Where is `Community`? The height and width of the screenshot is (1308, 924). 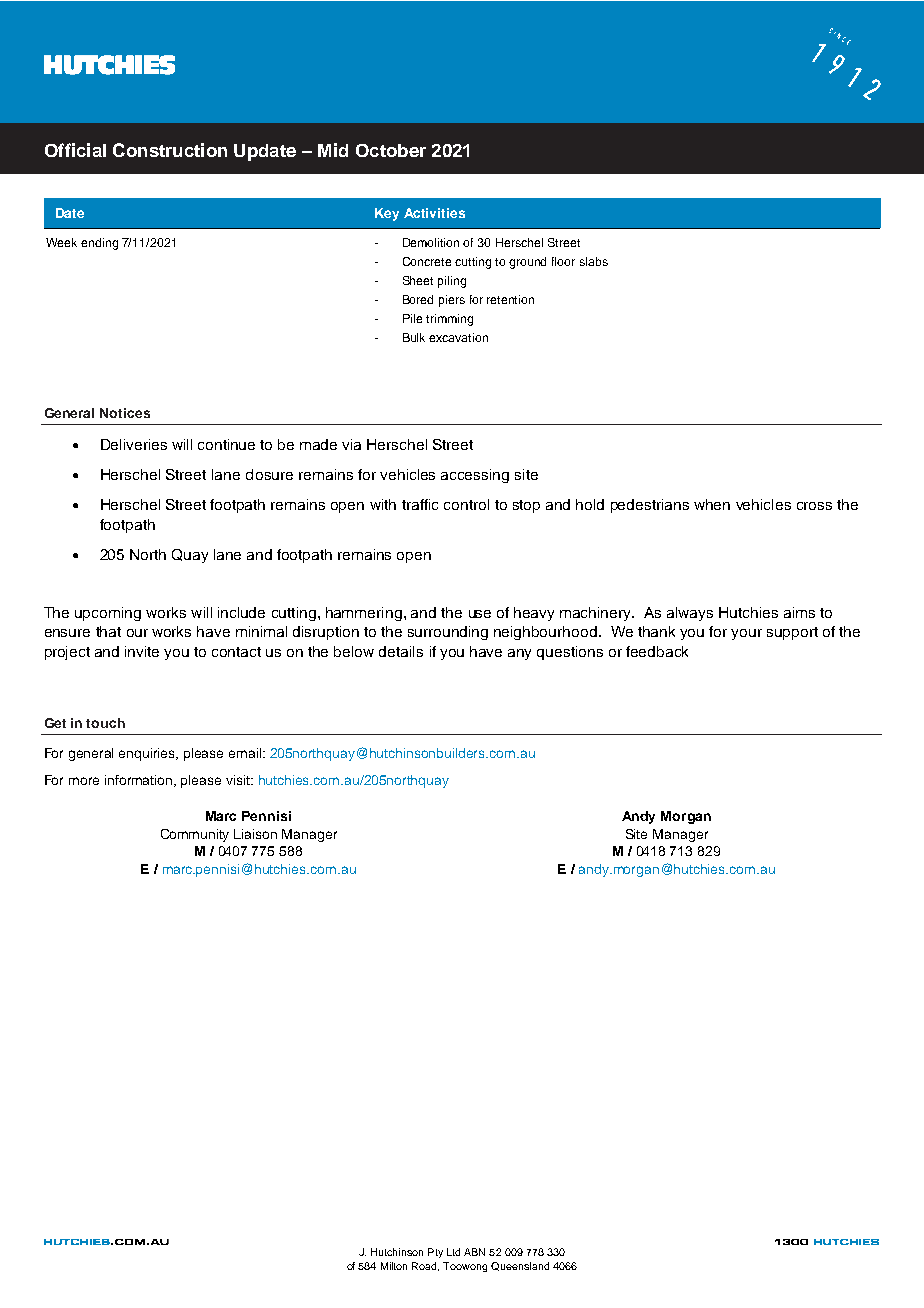
Community is located at coordinates (195, 835).
